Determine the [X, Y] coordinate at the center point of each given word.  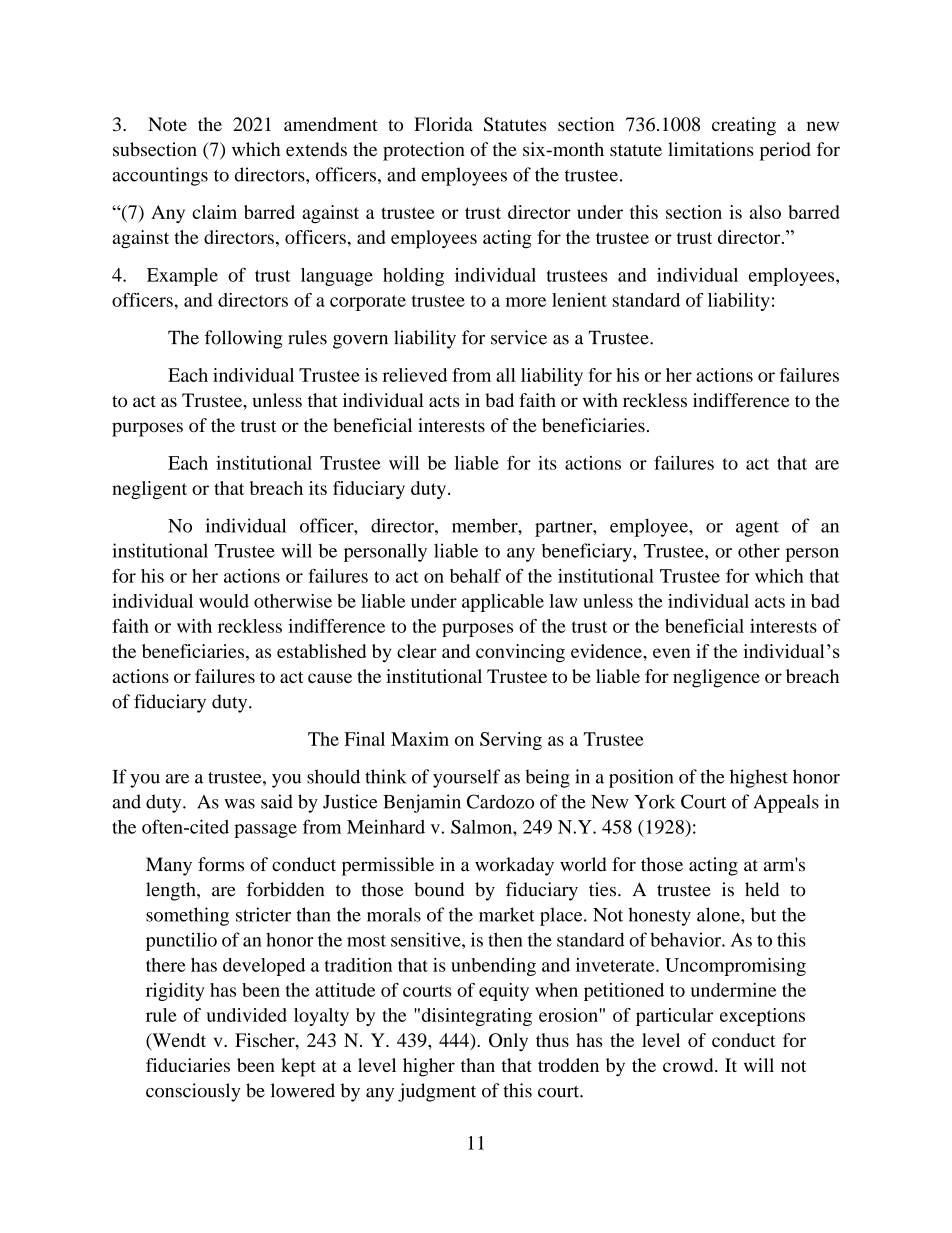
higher [429, 1067]
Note [167, 124]
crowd [689, 1065]
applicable [503, 603]
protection [424, 151]
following [243, 339]
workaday [514, 866]
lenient [579, 300]
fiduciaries [188, 1065]
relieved [415, 375]
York [654, 801]
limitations [711, 149]
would [224, 601]
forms [221, 864]
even [671, 653]
